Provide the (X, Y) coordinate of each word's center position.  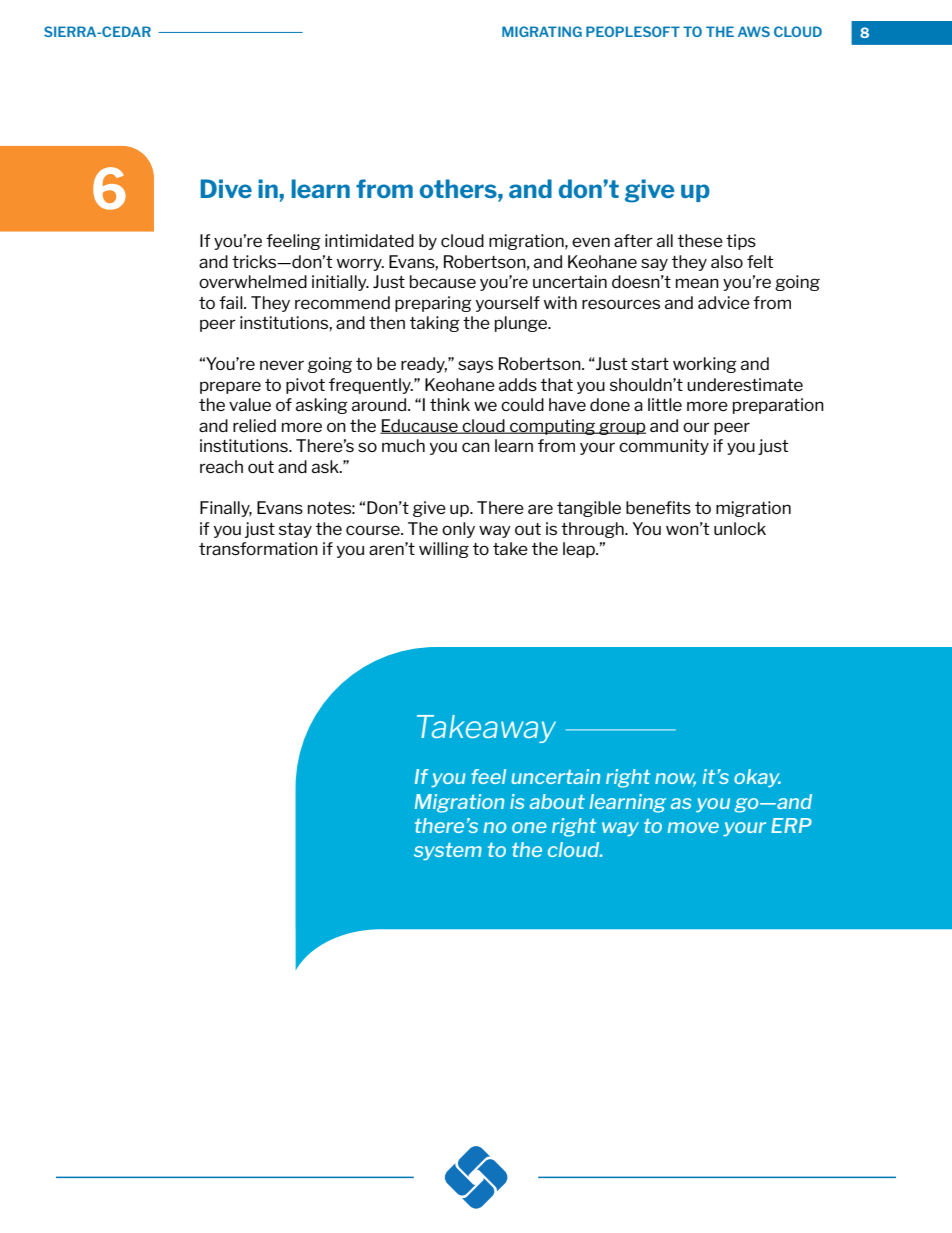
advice (724, 302)
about (557, 801)
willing (444, 550)
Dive (226, 188)
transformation (258, 548)
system (448, 851)
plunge (522, 324)
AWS (754, 31)
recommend (342, 302)
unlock (740, 528)
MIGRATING (542, 31)
